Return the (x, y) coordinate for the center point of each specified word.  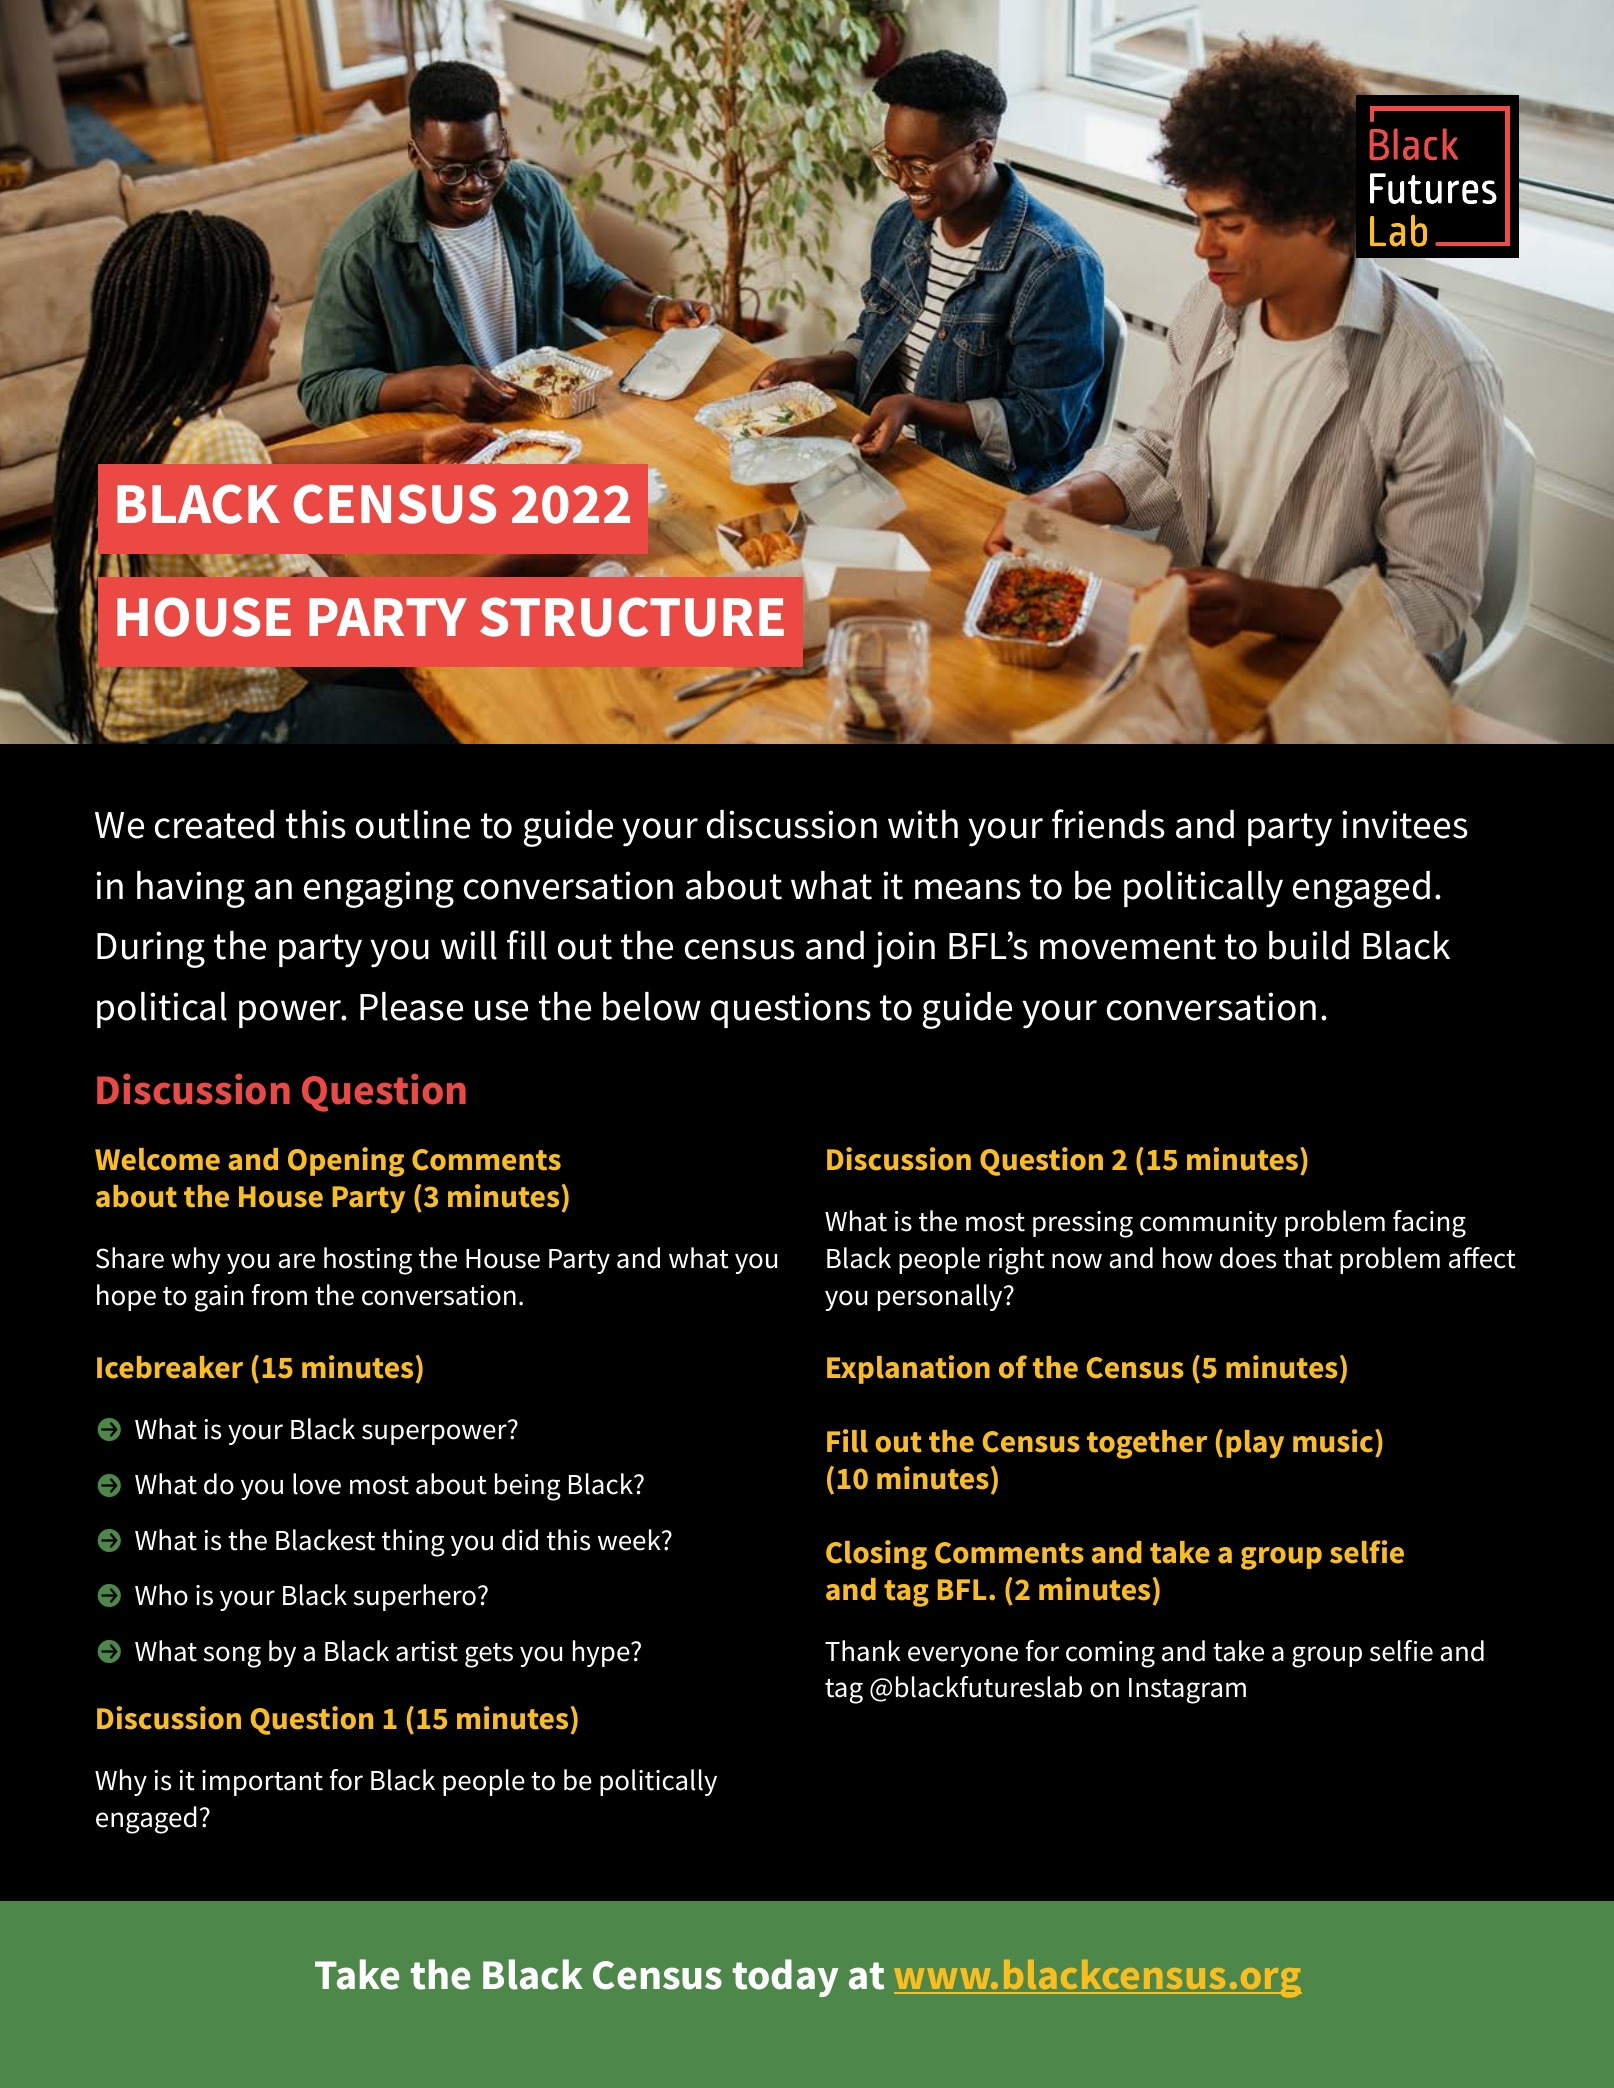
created (214, 824)
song (232, 1657)
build (1309, 945)
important (262, 1783)
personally (941, 1297)
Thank (863, 1651)
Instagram (1187, 1691)
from (279, 1295)
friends (1108, 824)
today (785, 1978)
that (1307, 1258)
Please (411, 1006)
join (904, 949)
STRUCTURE (632, 617)
